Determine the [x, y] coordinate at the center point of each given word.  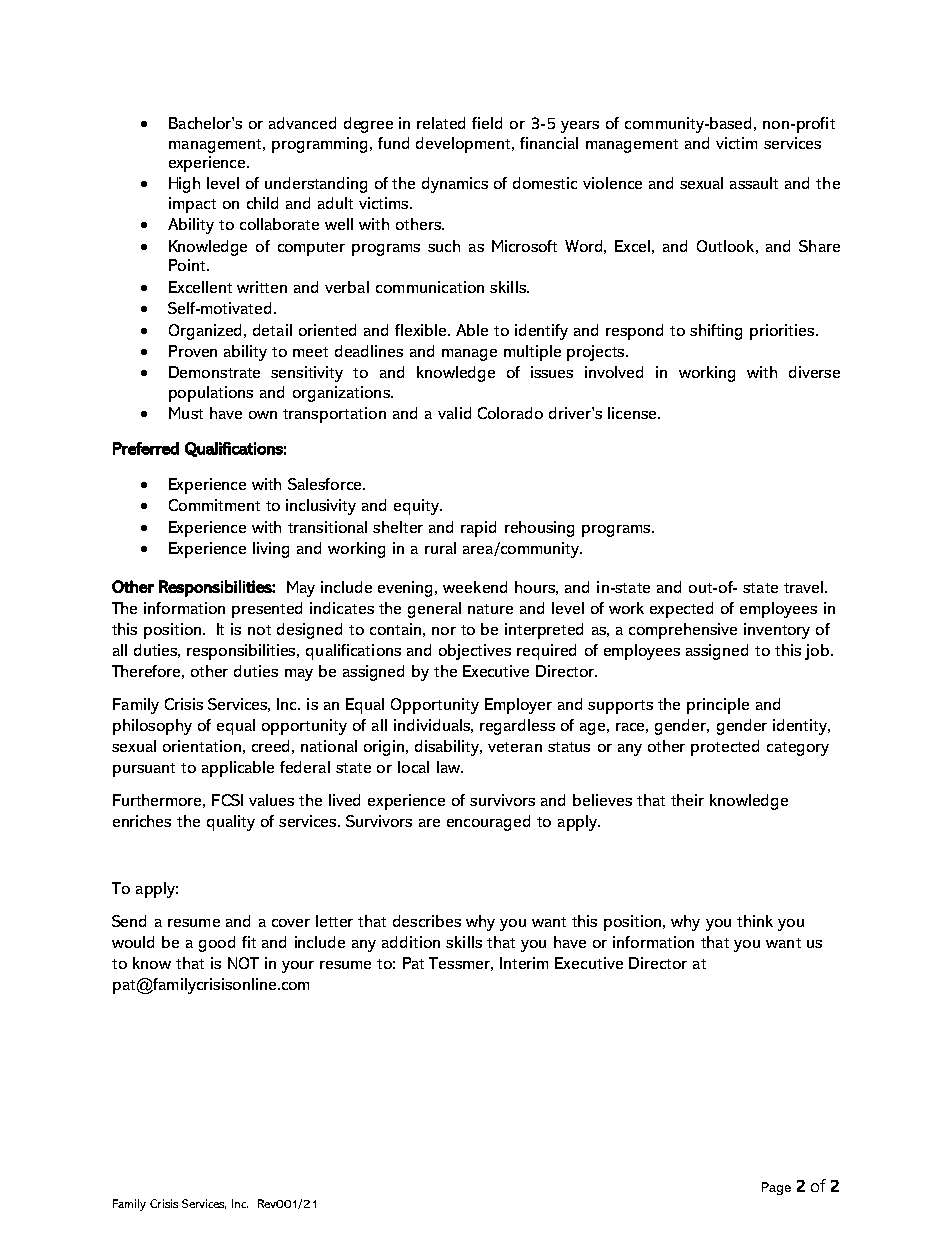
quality [231, 823]
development [464, 145]
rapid [478, 529]
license [633, 413]
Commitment [214, 505]
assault [754, 183]
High [184, 185]
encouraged [488, 823]
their [687, 800]
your [298, 967]
